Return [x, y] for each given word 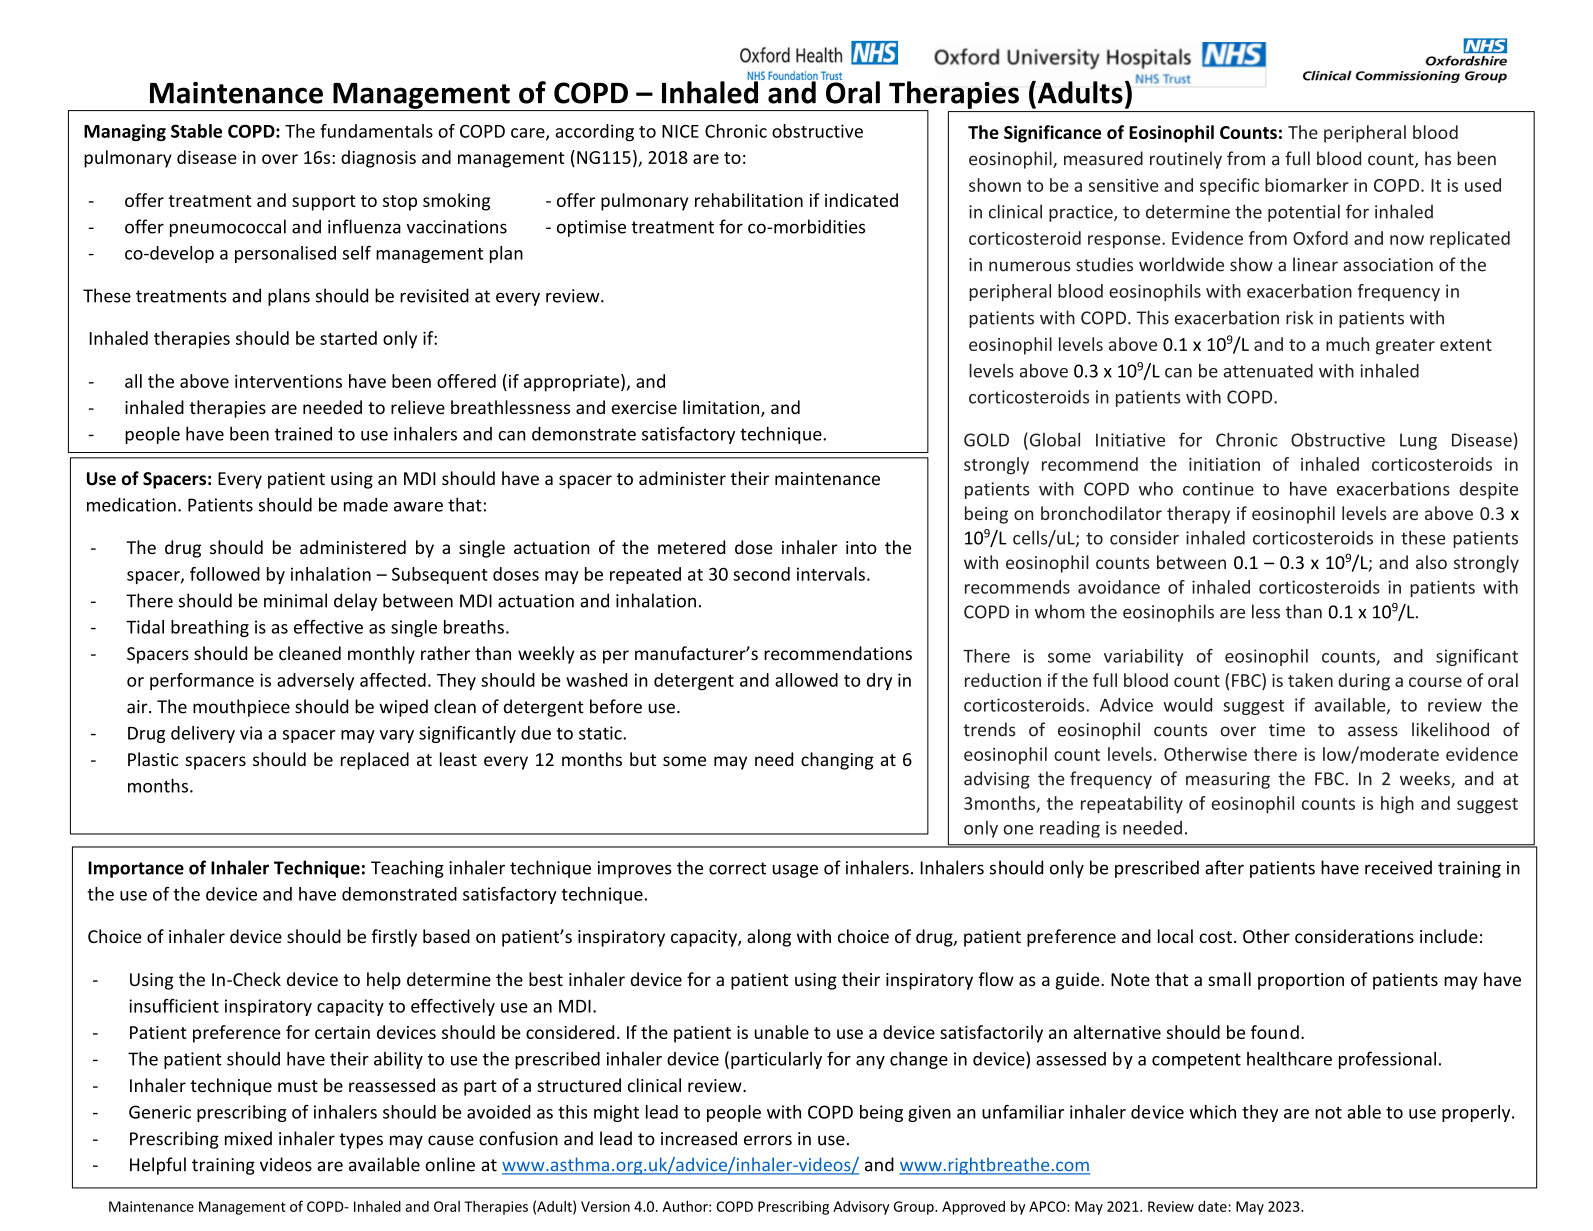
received [1398, 867]
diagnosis [378, 159]
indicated [861, 200]
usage [795, 871]
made [366, 505]
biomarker [1307, 185]
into [861, 547]
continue [1218, 489]
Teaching [407, 869]
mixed [248, 1138]
